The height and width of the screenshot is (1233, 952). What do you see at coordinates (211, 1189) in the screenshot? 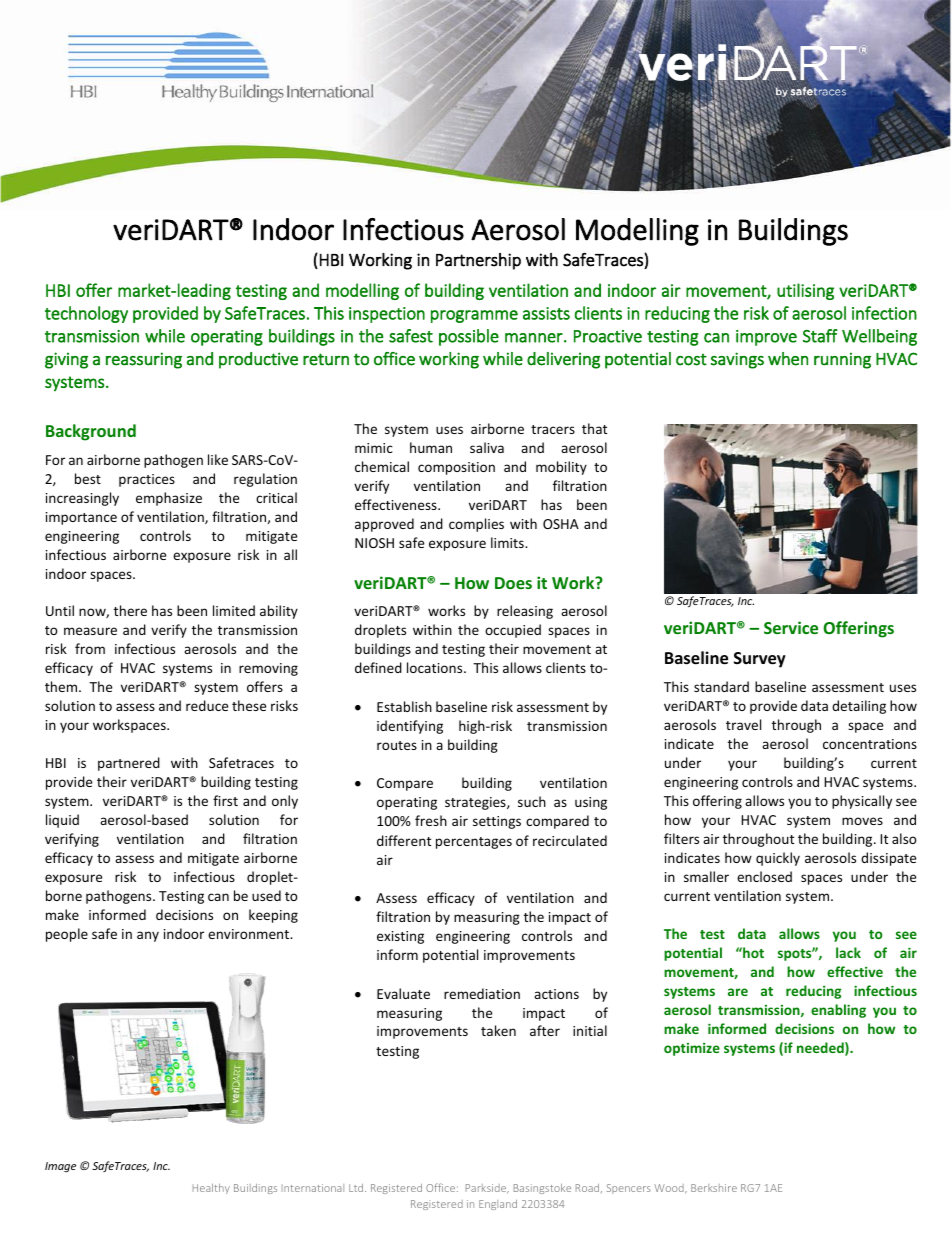
I see `Healthy` at bounding box center [211, 1189].
